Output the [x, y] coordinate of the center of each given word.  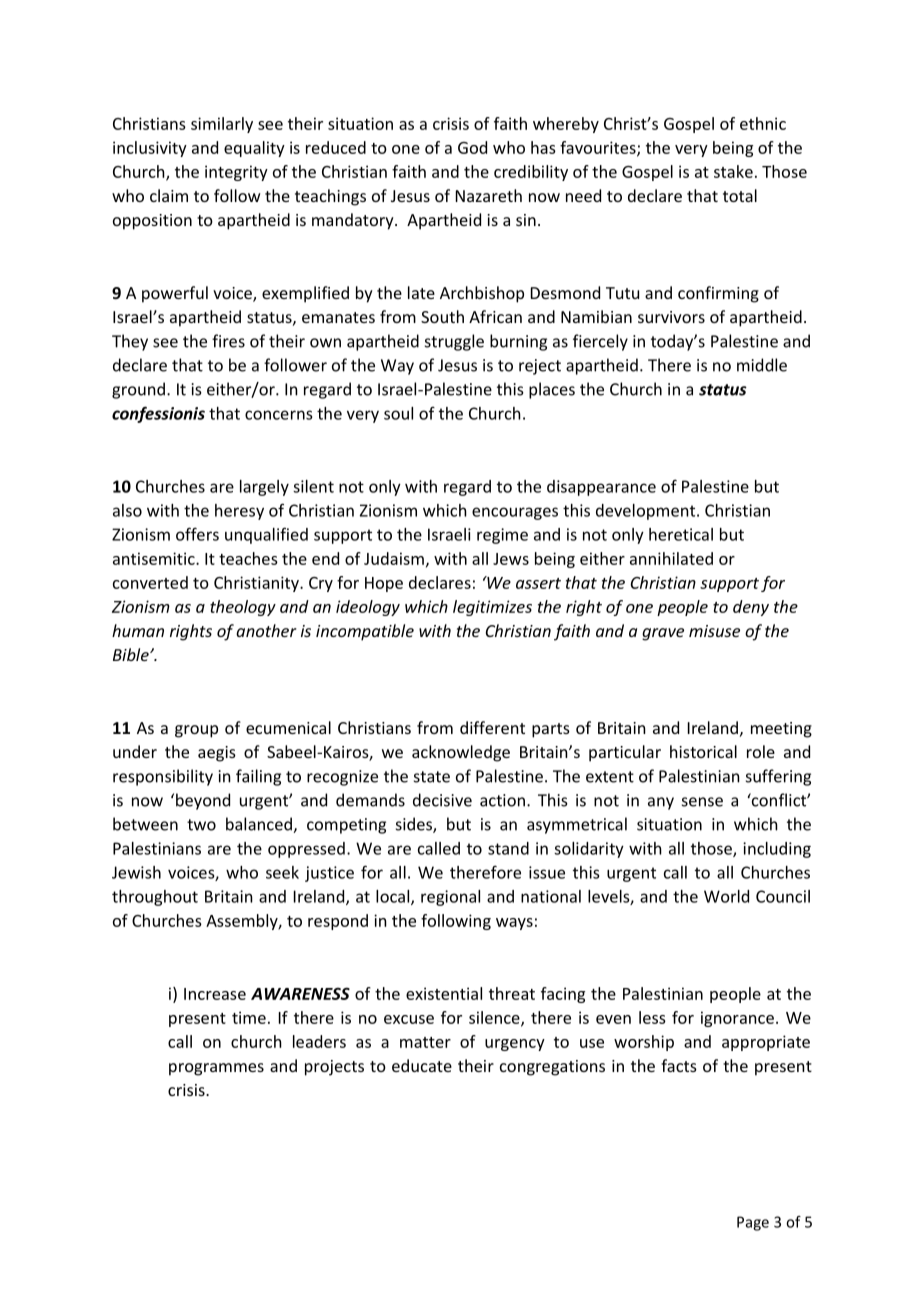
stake [733, 171]
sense [702, 802]
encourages [515, 513]
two [201, 825]
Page [753, 1223]
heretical [681, 534]
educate [422, 1065]
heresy [239, 512]
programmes [216, 1069]
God [472, 147]
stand [508, 848]
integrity [236, 173]
